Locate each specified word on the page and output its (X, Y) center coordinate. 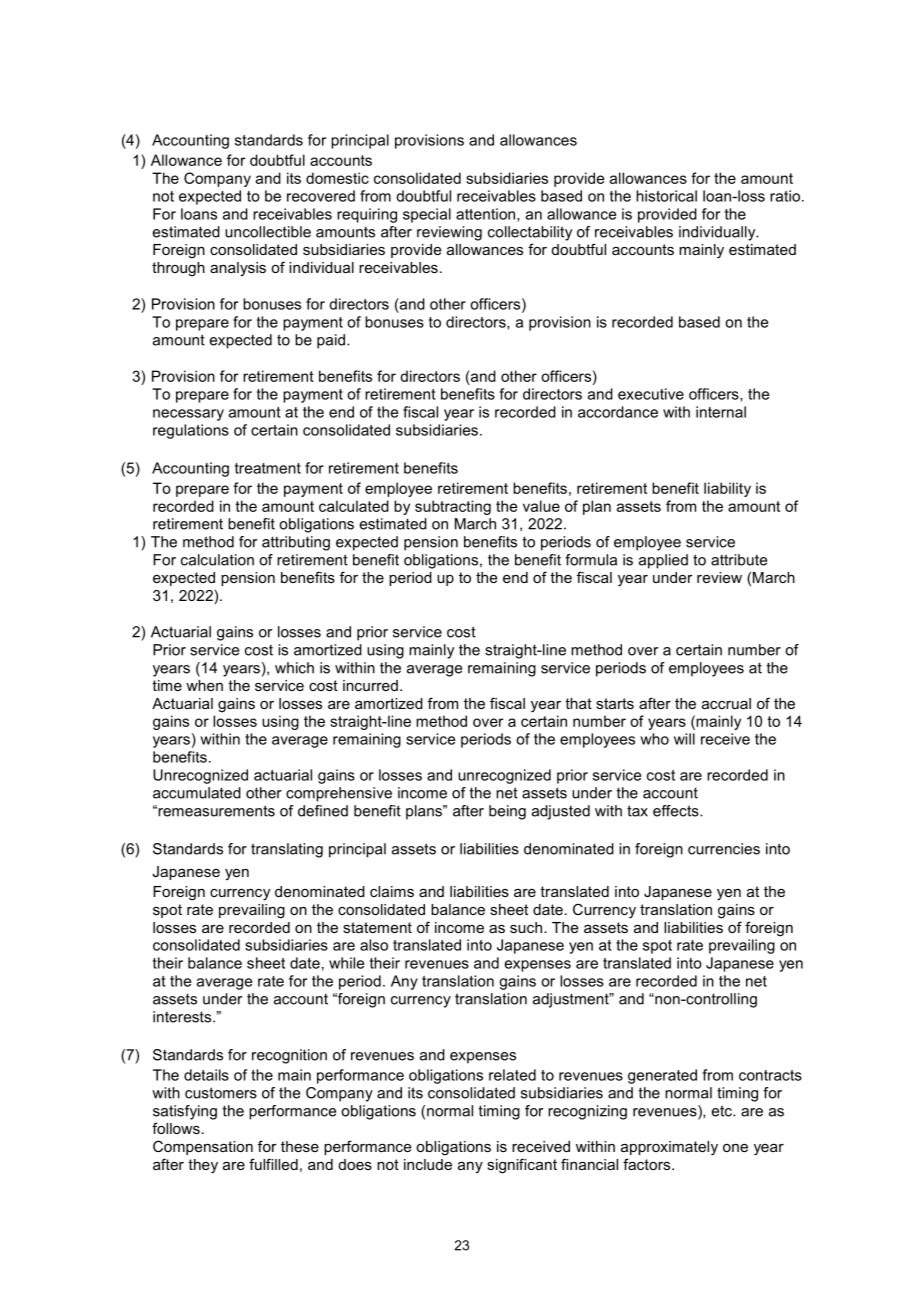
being (507, 812)
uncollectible (268, 232)
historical (666, 196)
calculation (217, 560)
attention (485, 214)
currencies (724, 849)
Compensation (203, 1147)
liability (727, 489)
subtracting (453, 507)
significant (522, 1166)
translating (287, 850)
